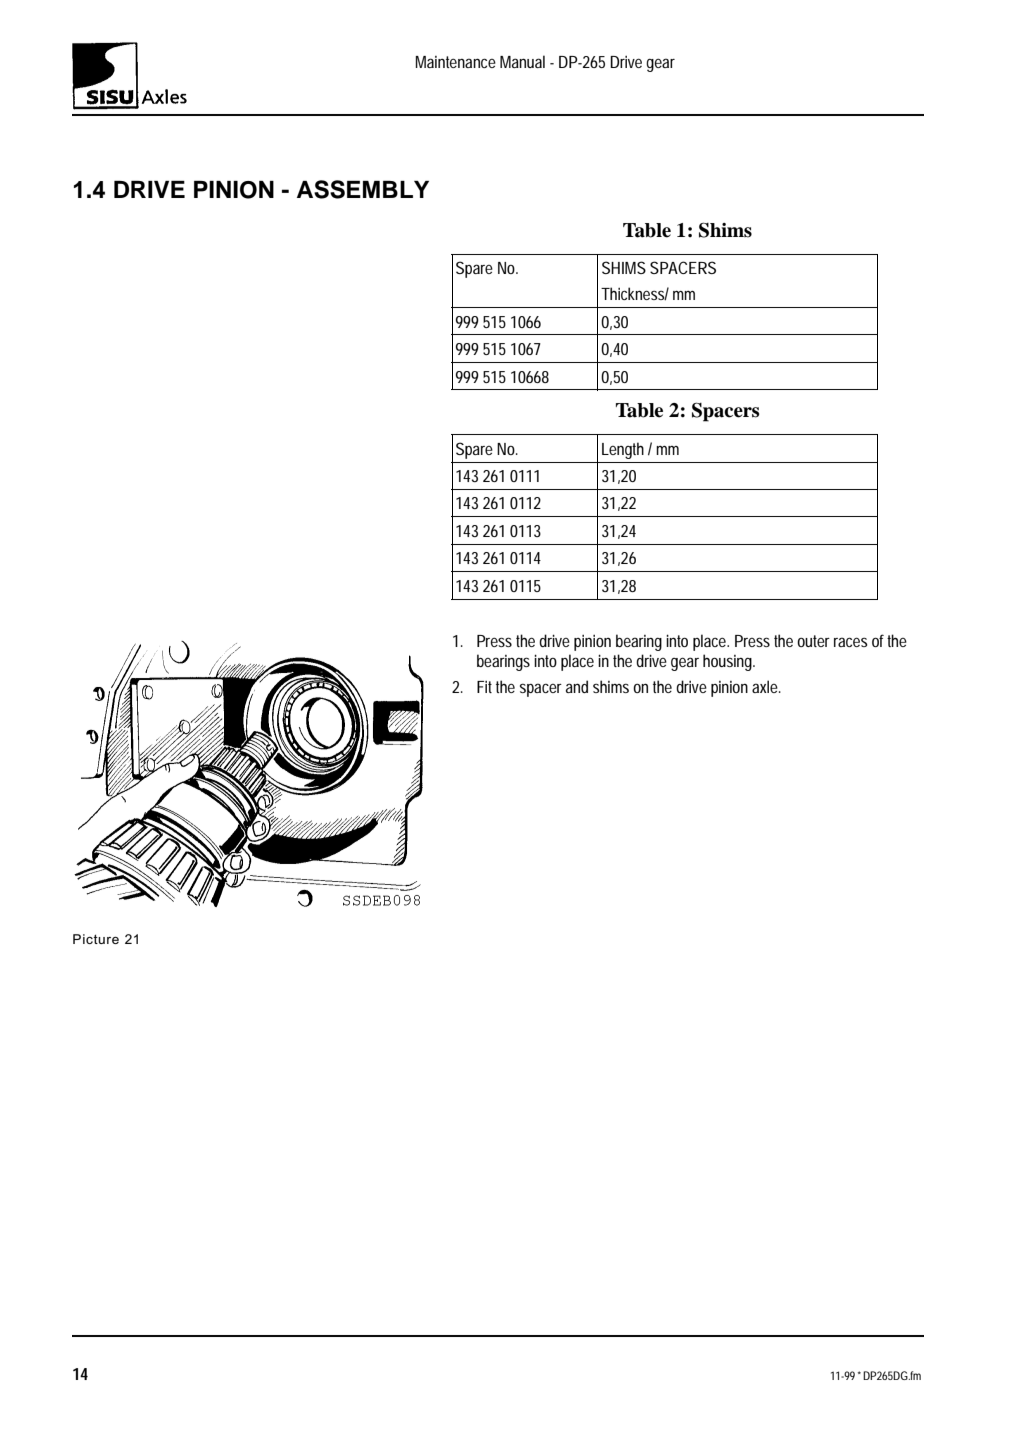  What do you see at coordinates (363, 189) in the document?
I see `ASSEMBLY` at bounding box center [363, 189].
